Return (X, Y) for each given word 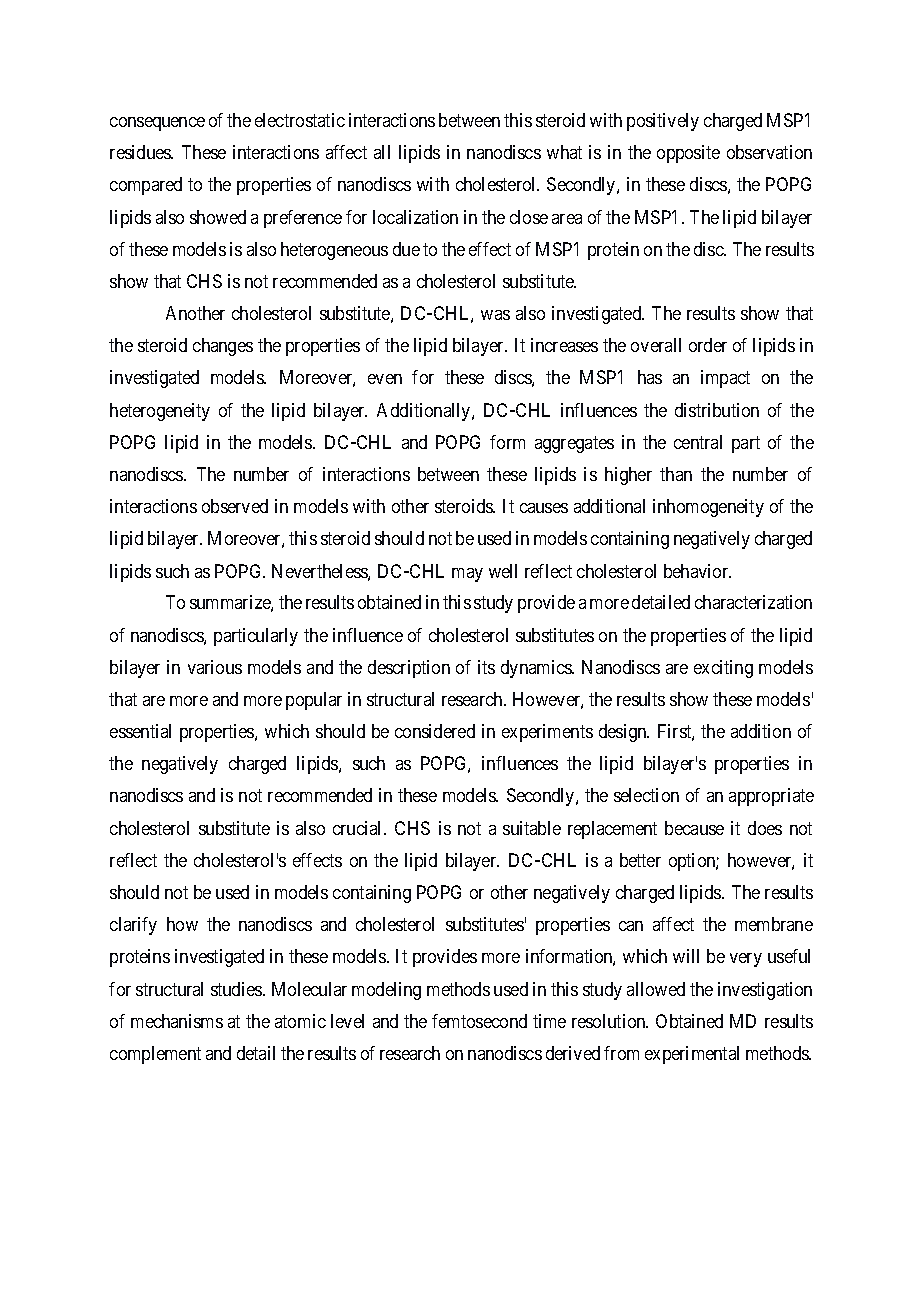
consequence (157, 124)
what (564, 152)
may (467, 575)
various (215, 667)
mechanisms (177, 1021)
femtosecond (479, 1021)
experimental (692, 1055)
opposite (688, 154)
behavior (697, 571)
